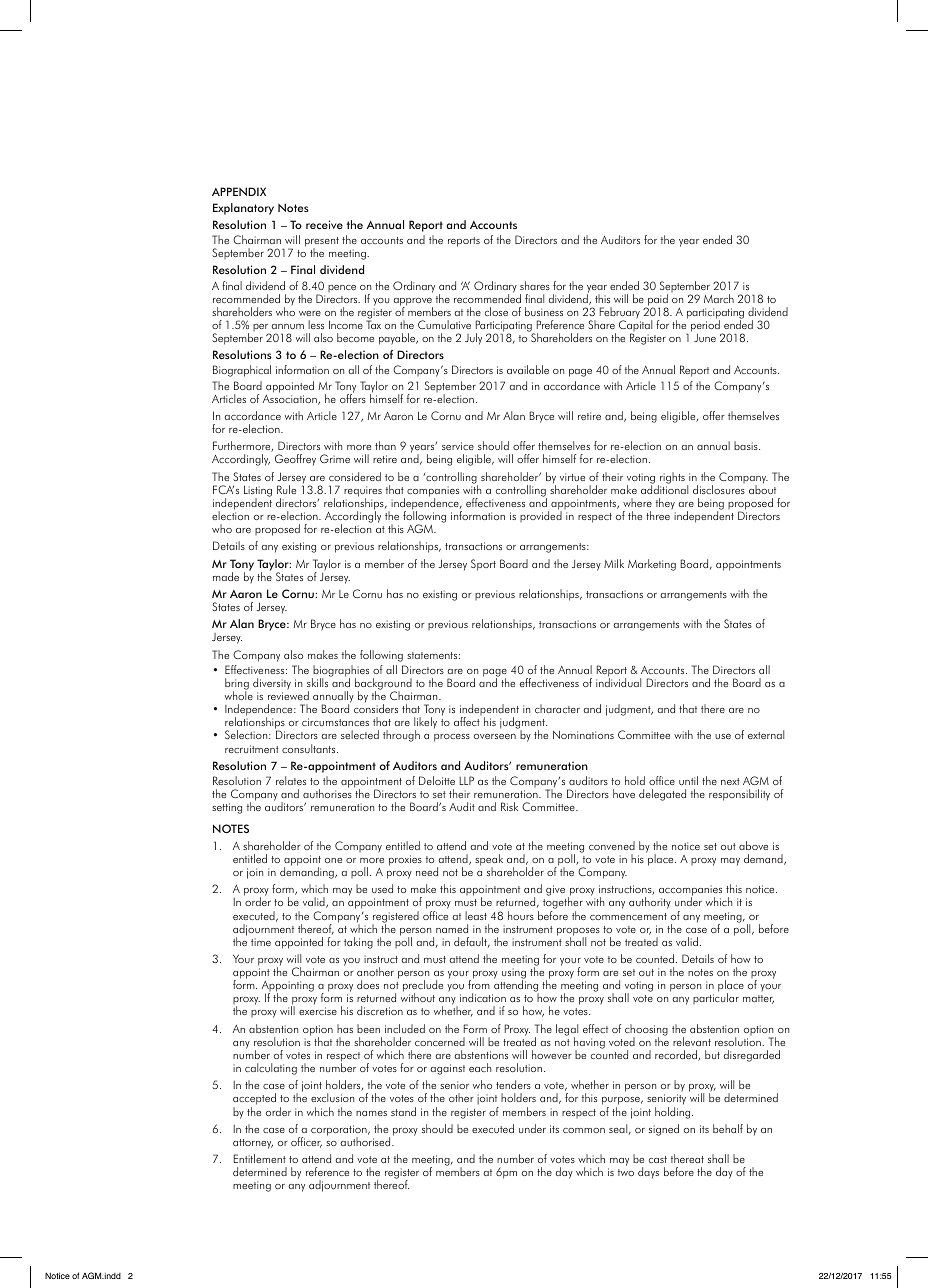 This screenshot has width=928, height=1288. I want to click on affect, so click(467, 721).
